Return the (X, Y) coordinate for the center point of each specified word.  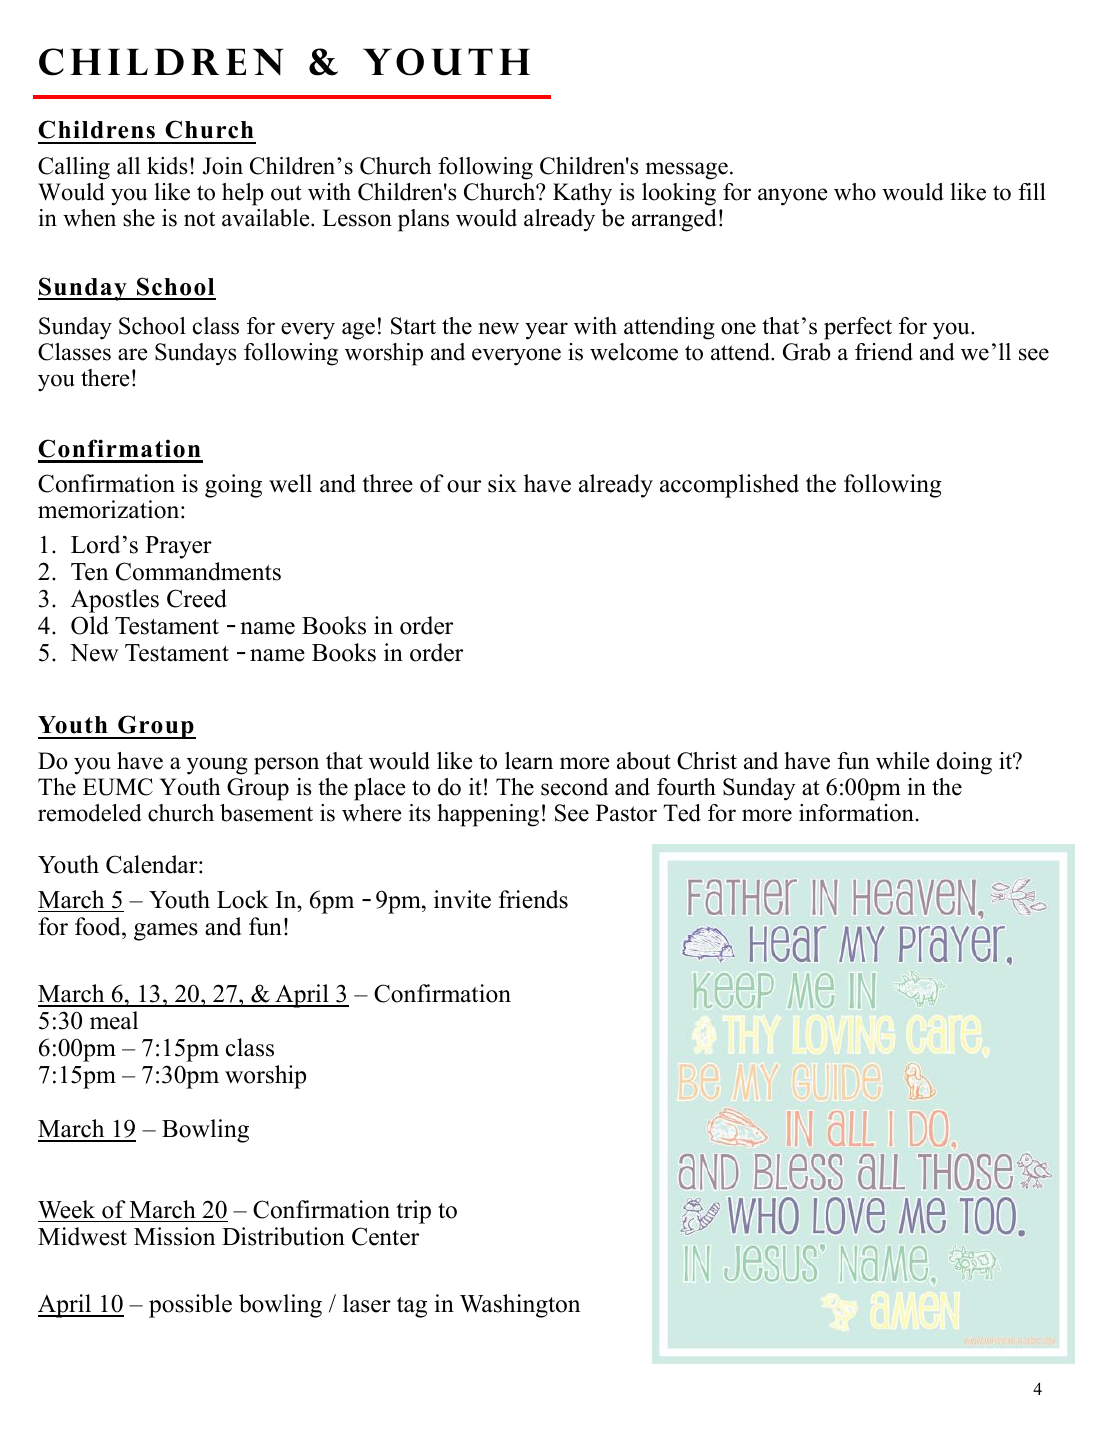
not (199, 219)
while (903, 761)
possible (190, 1306)
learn (529, 761)
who (855, 192)
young (217, 766)
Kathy (582, 194)
